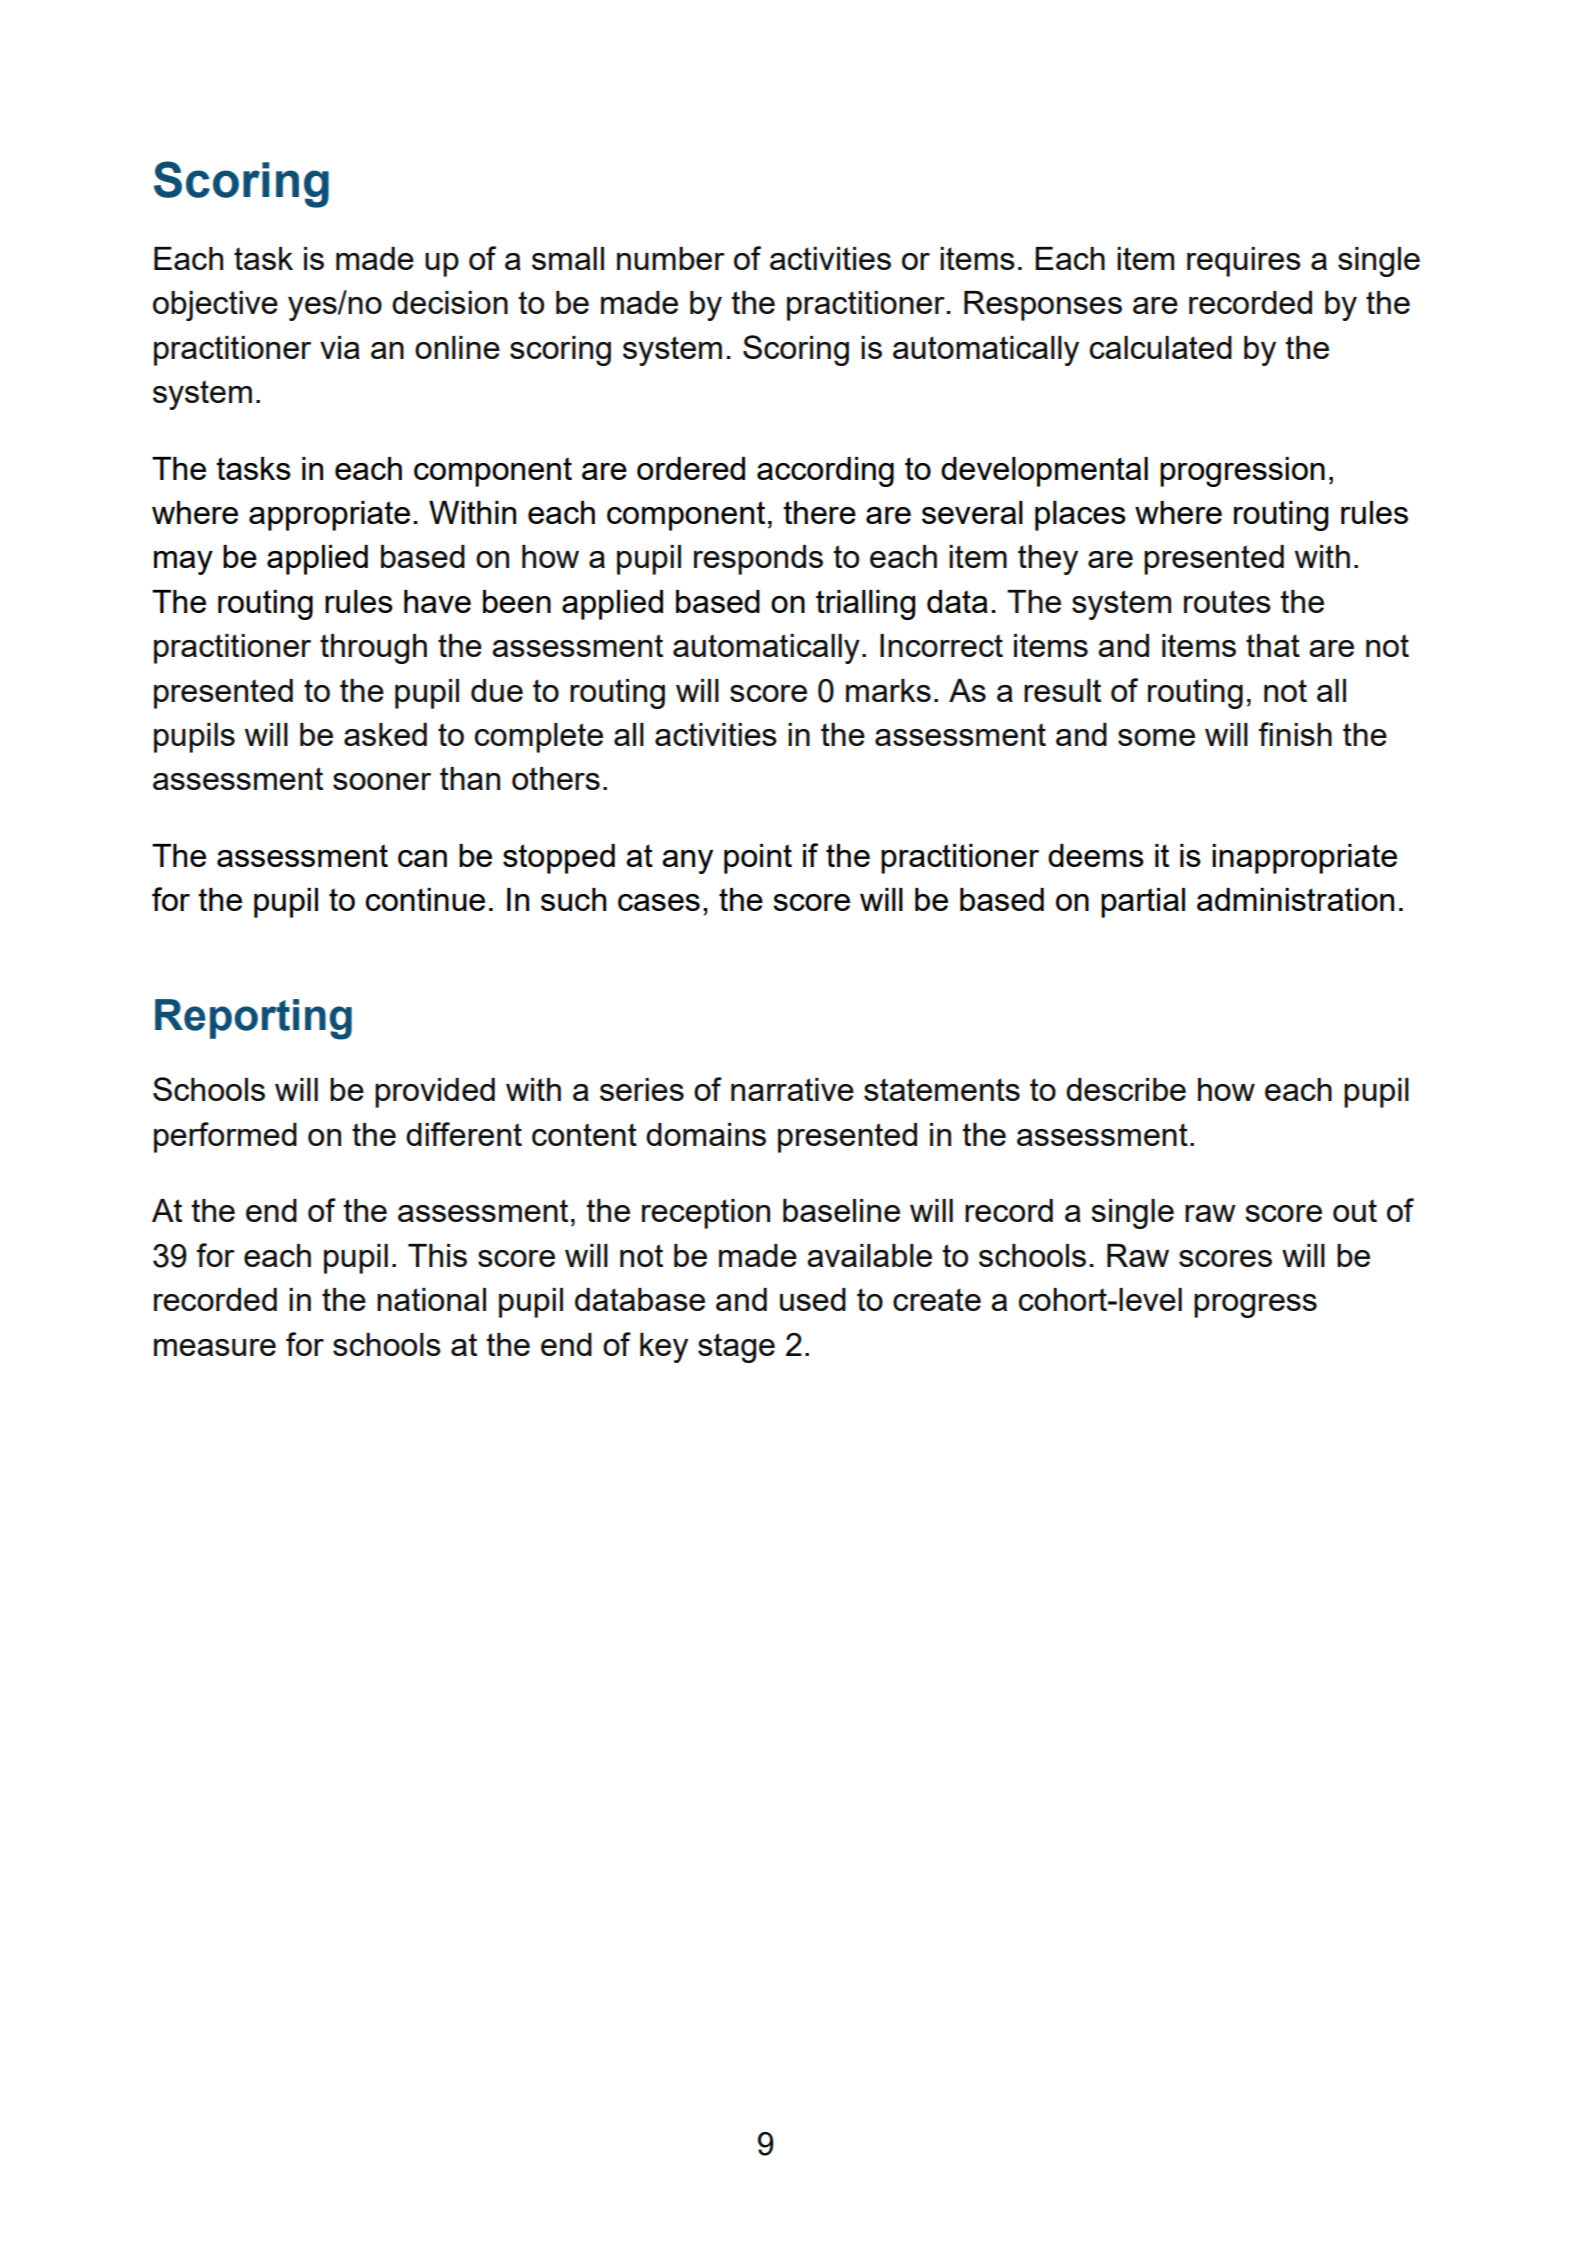 The image size is (1596, 2257). Describe the element at coordinates (1227, 601) in the image. I see `routes` at that location.
